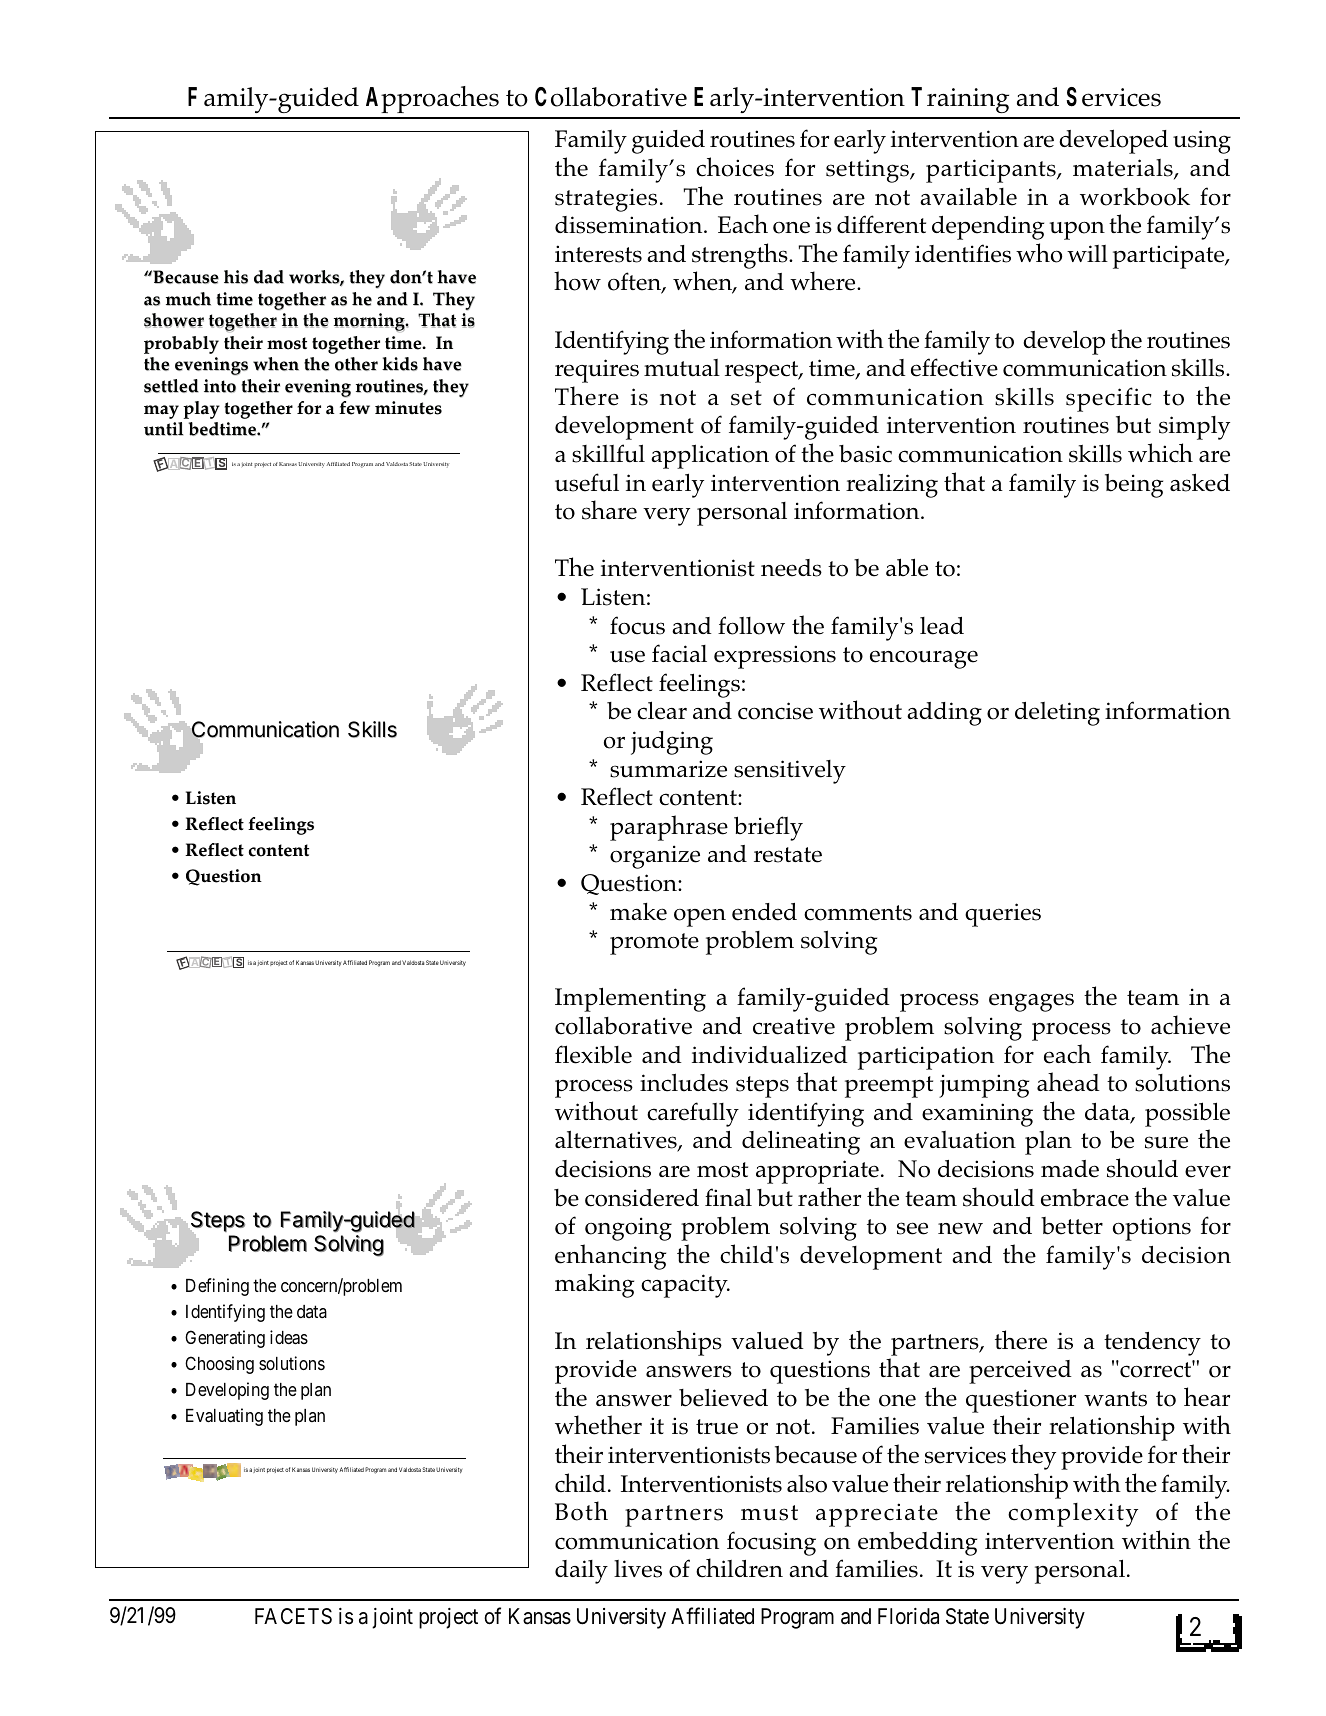 Image resolution: width=1326 pixels, height=1716 pixels. What do you see at coordinates (638, 1569) in the screenshot?
I see `lives` at bounding box center [638, 1569].
